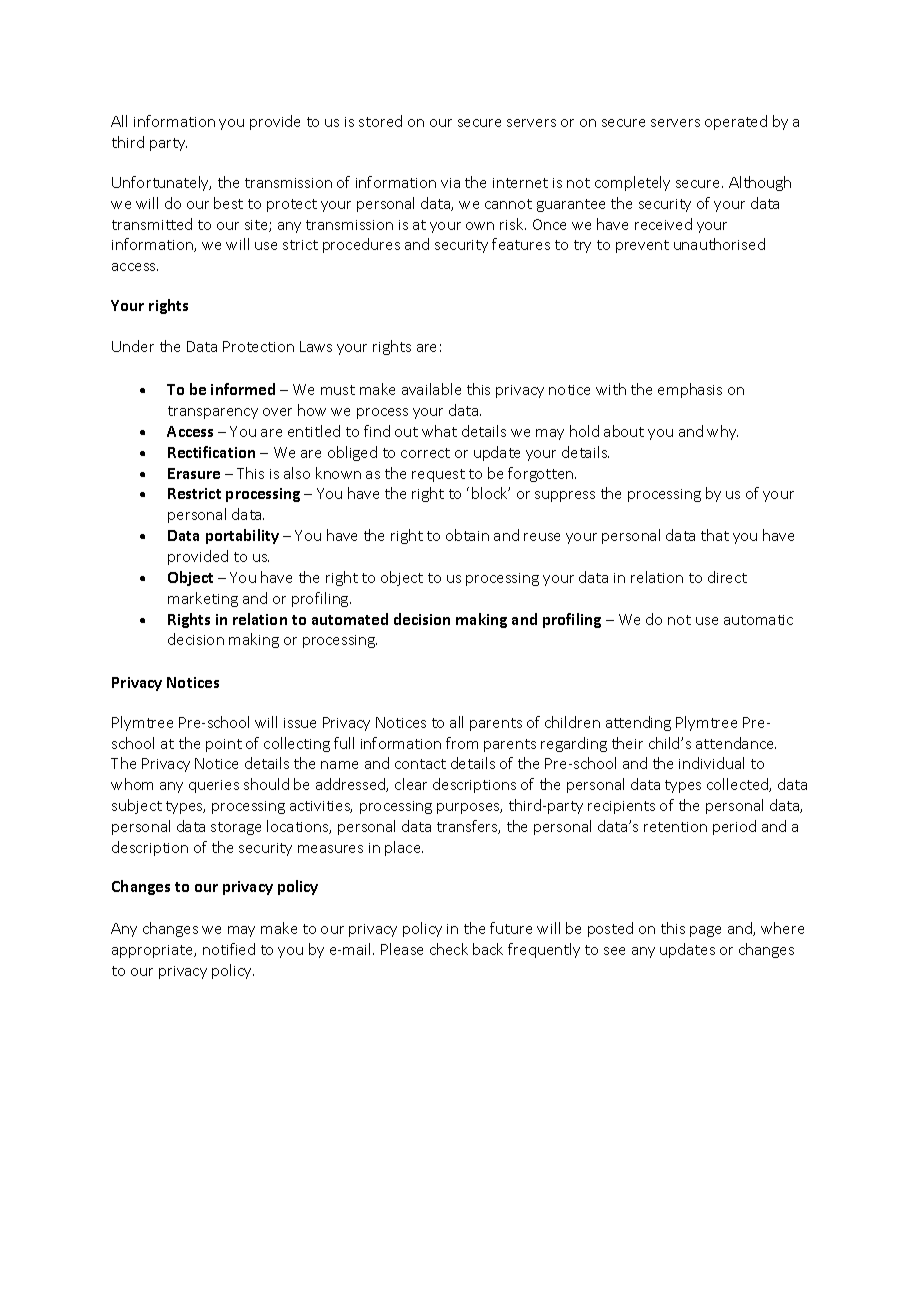  What do you see at coordinates (462, 743) in the page?
I see `from` at bounding box center [462, 743].
